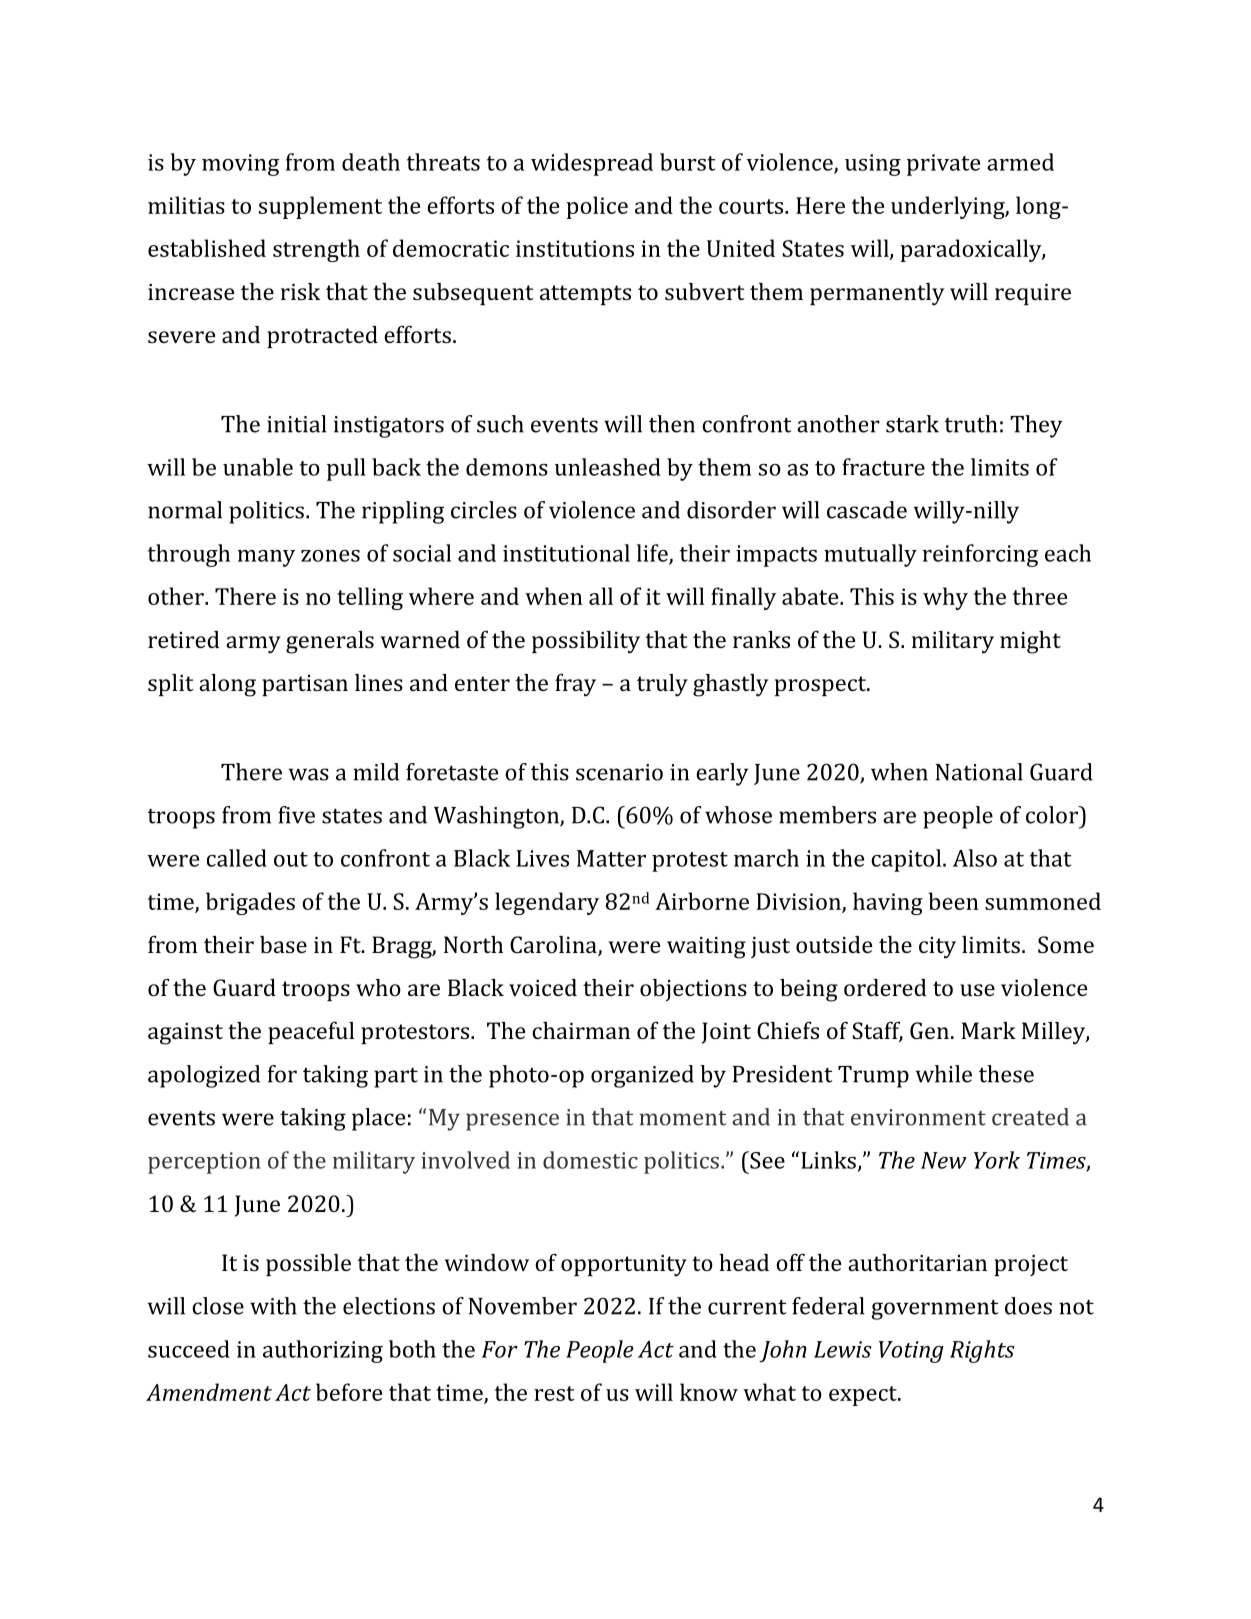 The image size is (1251, 1619). What do you see at coordinates (323, 1351) in the screenshot?
I see `authorizing` at bounding box center [323, 1351].
